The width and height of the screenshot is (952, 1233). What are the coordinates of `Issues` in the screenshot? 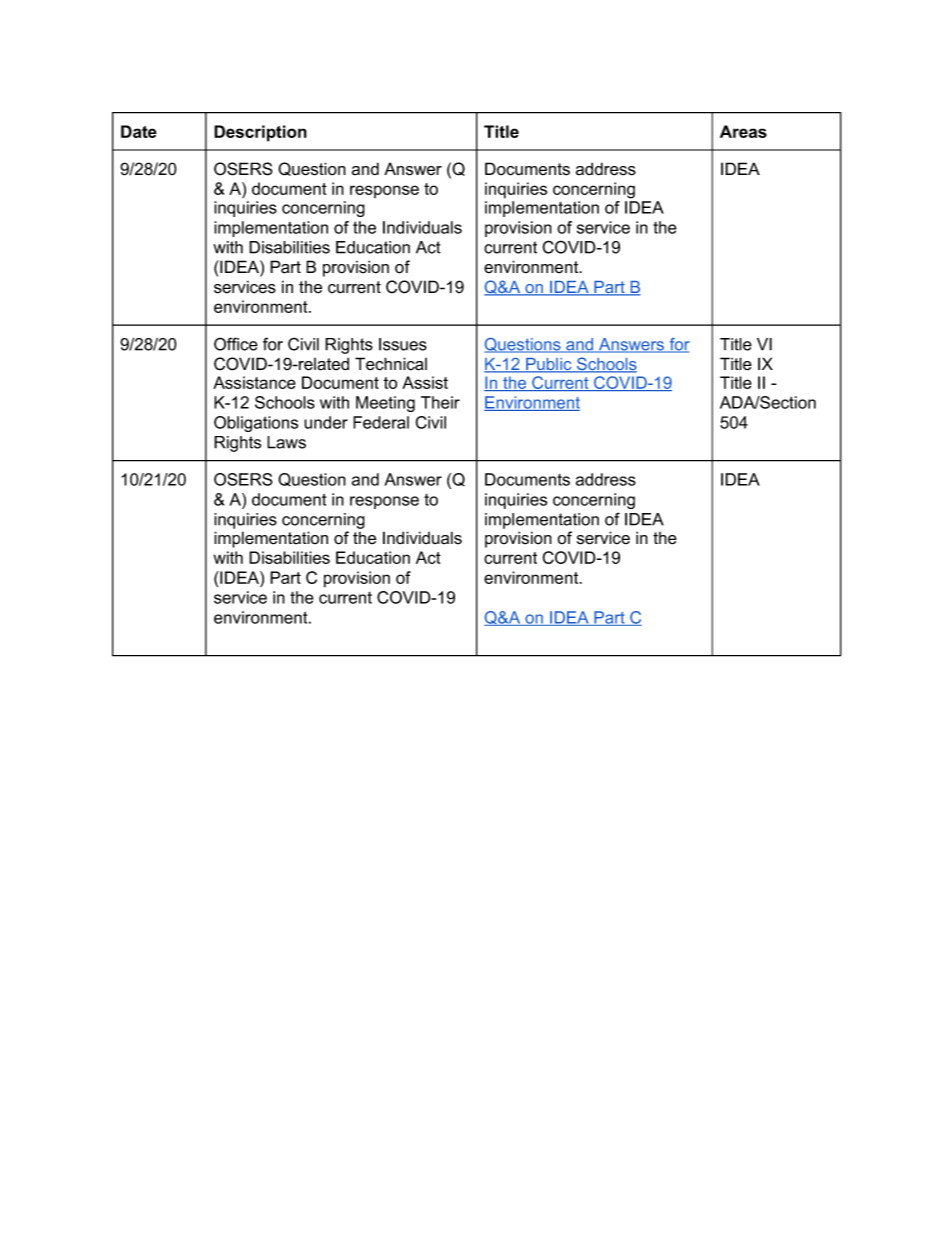 It's located at (403, 344).
